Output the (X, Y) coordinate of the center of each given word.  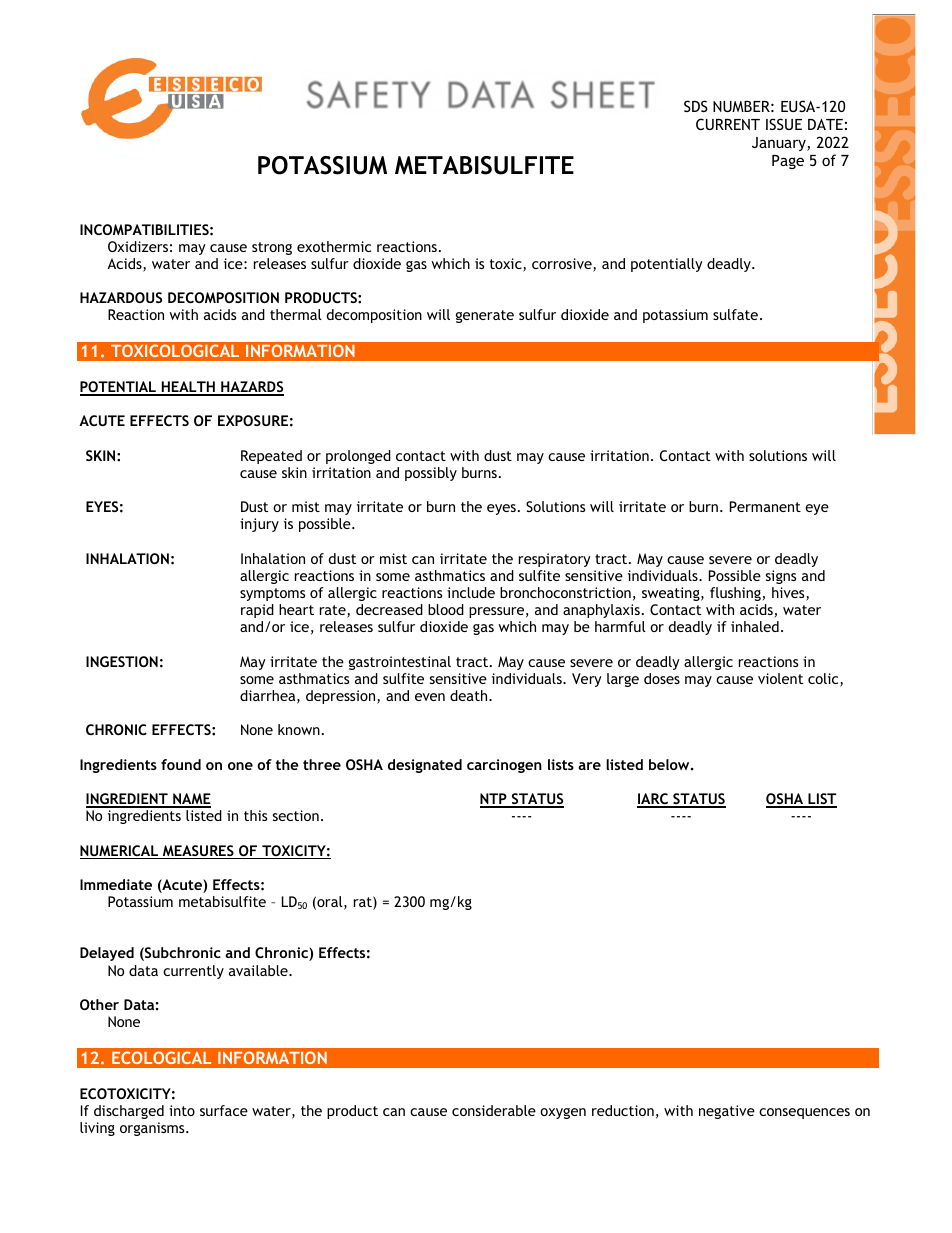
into (182, 1110)
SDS (696, 106)
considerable (494, 1110)
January (780, 144)
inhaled (755, 626)
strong (272, 248)
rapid (257, 611)
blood (446, 609)
